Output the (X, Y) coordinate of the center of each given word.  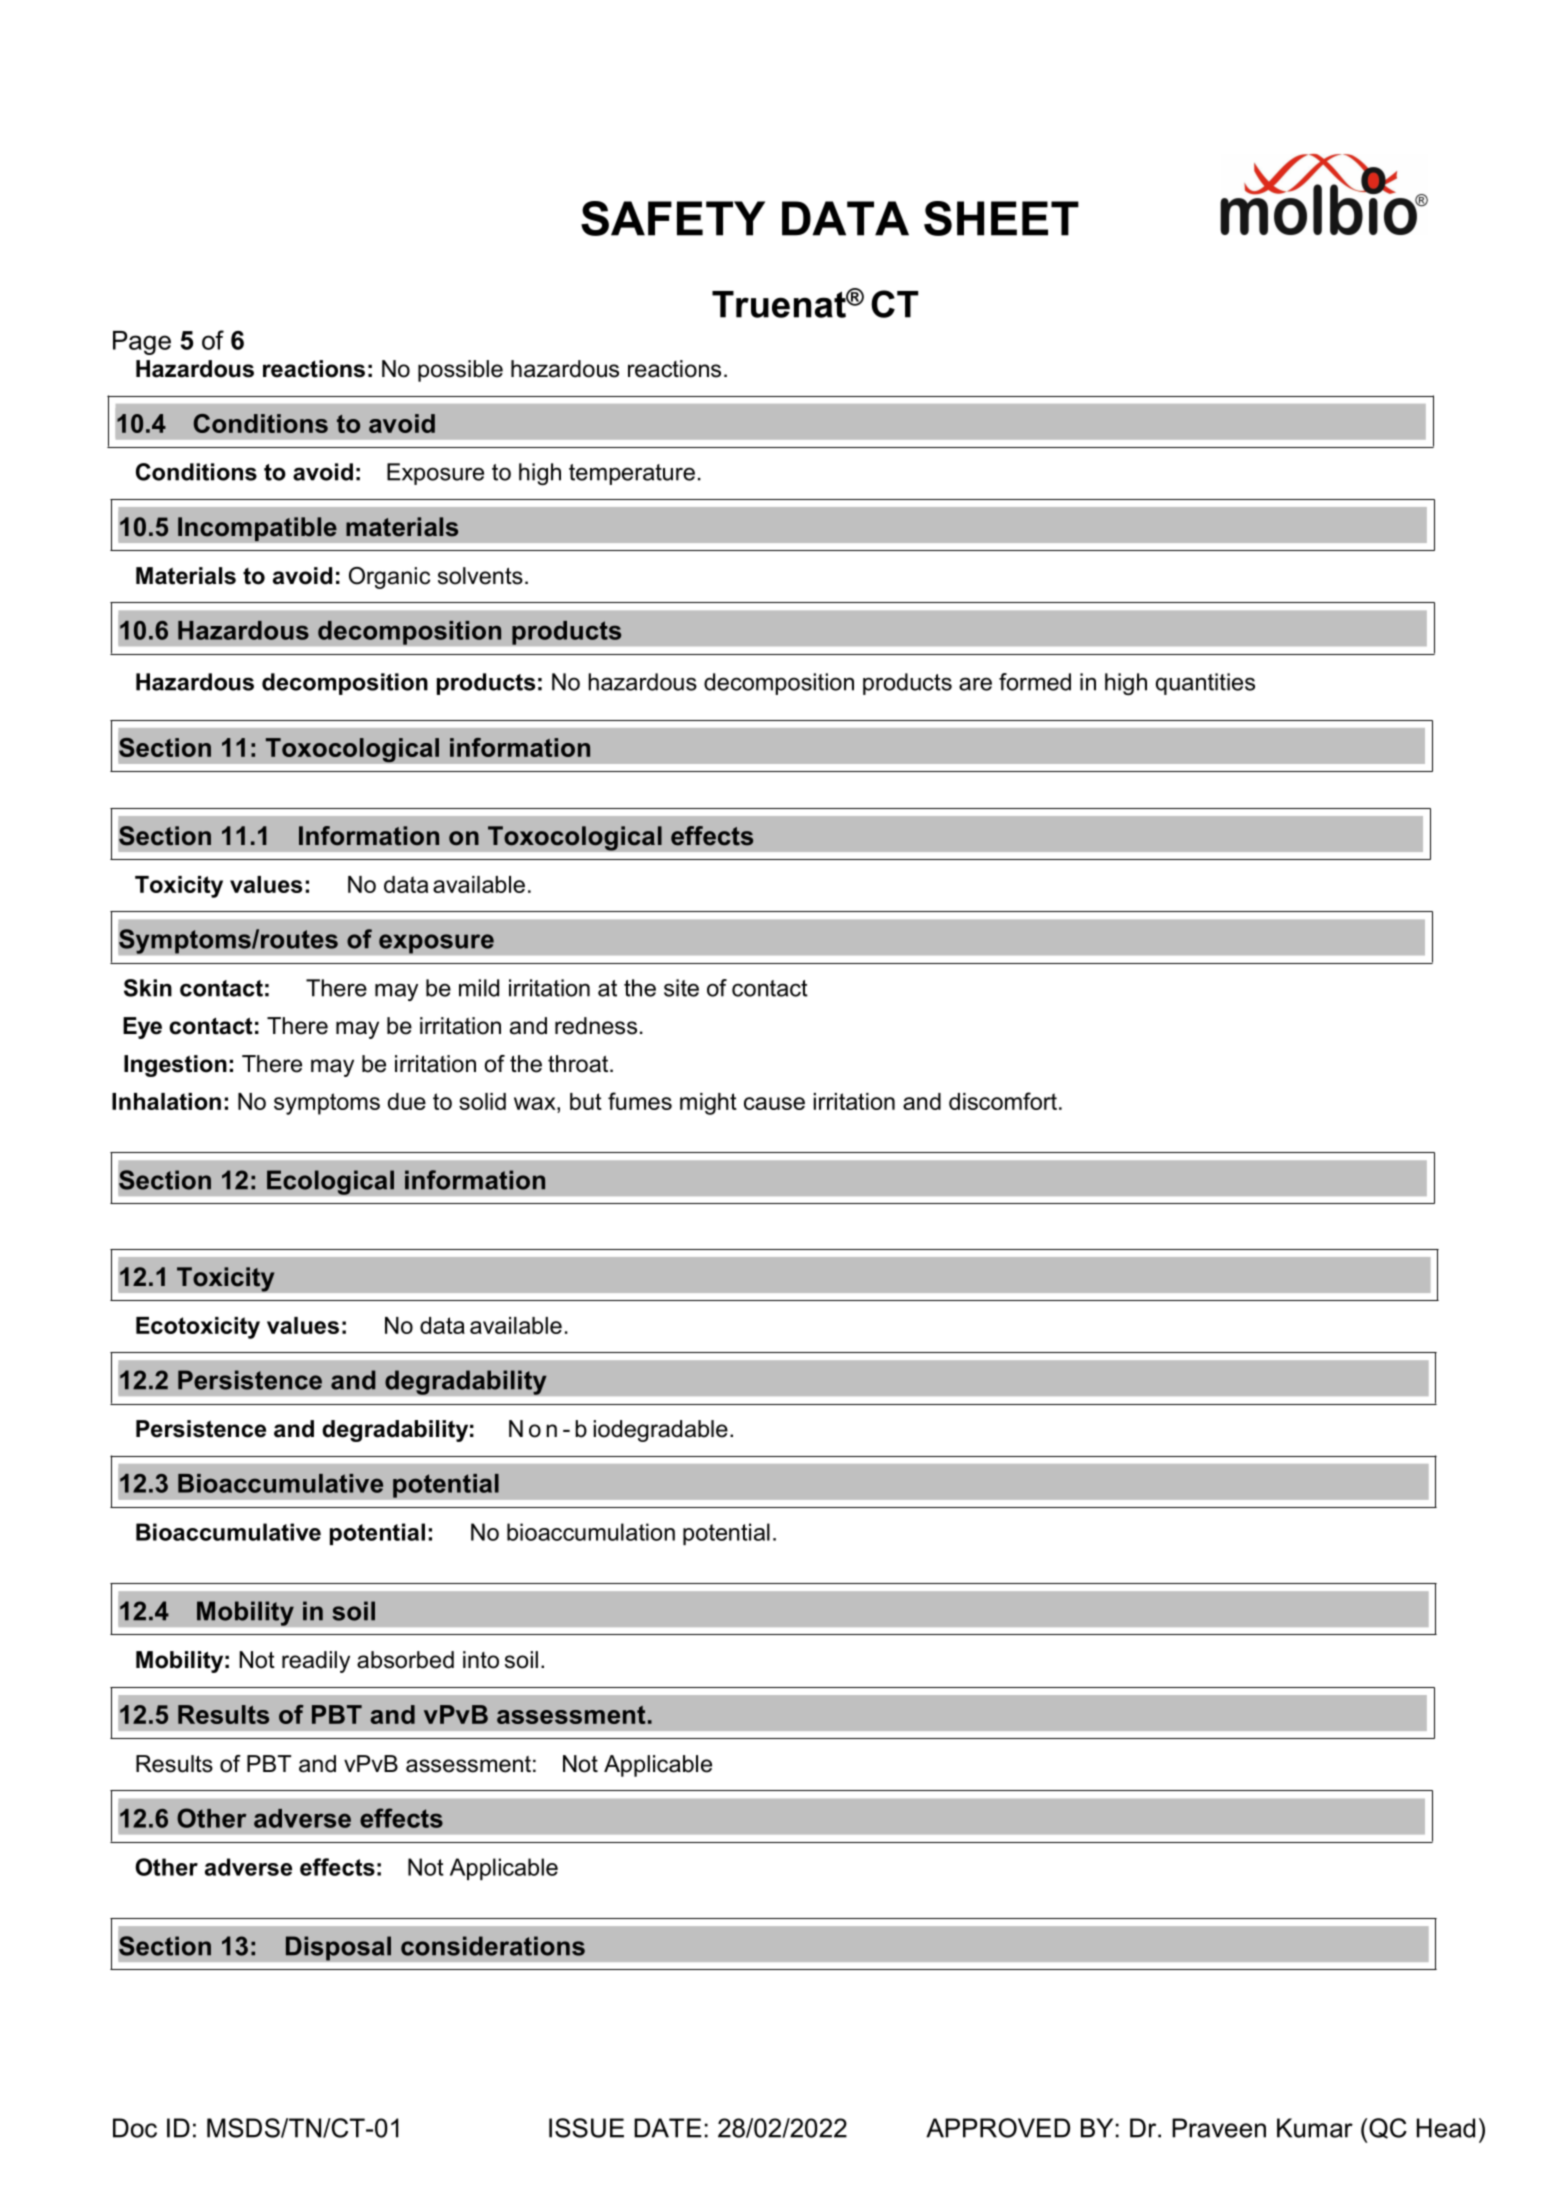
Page (142, 343)
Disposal (338, 1948)
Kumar (1315, 2128)
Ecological (330, 1182)
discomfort (1003, 1101)
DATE (668, 2128)
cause (774, 1103)
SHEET (1001, 218)
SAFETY (673, 218)
